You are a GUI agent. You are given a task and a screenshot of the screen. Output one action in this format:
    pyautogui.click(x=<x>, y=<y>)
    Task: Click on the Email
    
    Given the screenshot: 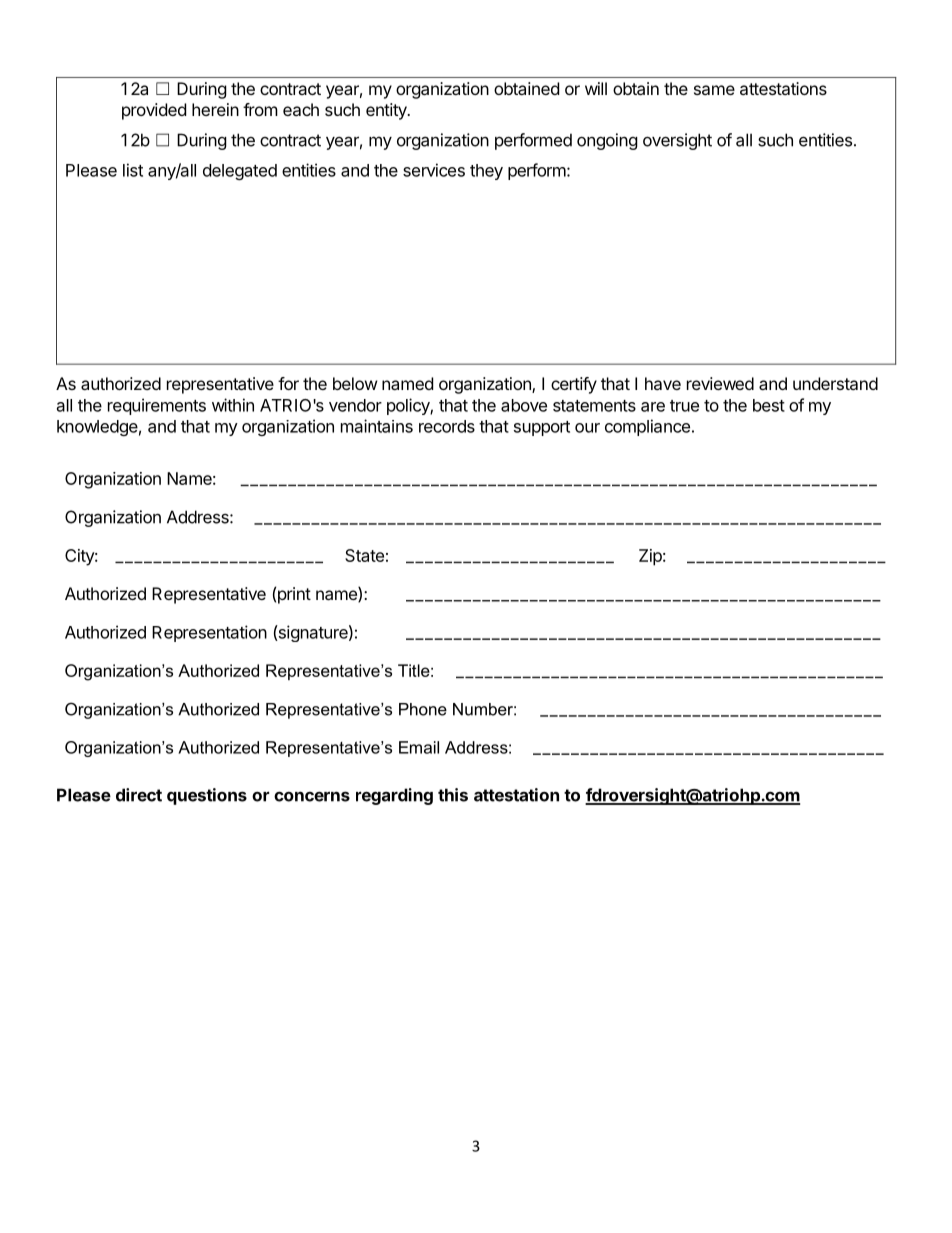 What is the action you would take?
    pyautogui.click(x=419, y=747)
